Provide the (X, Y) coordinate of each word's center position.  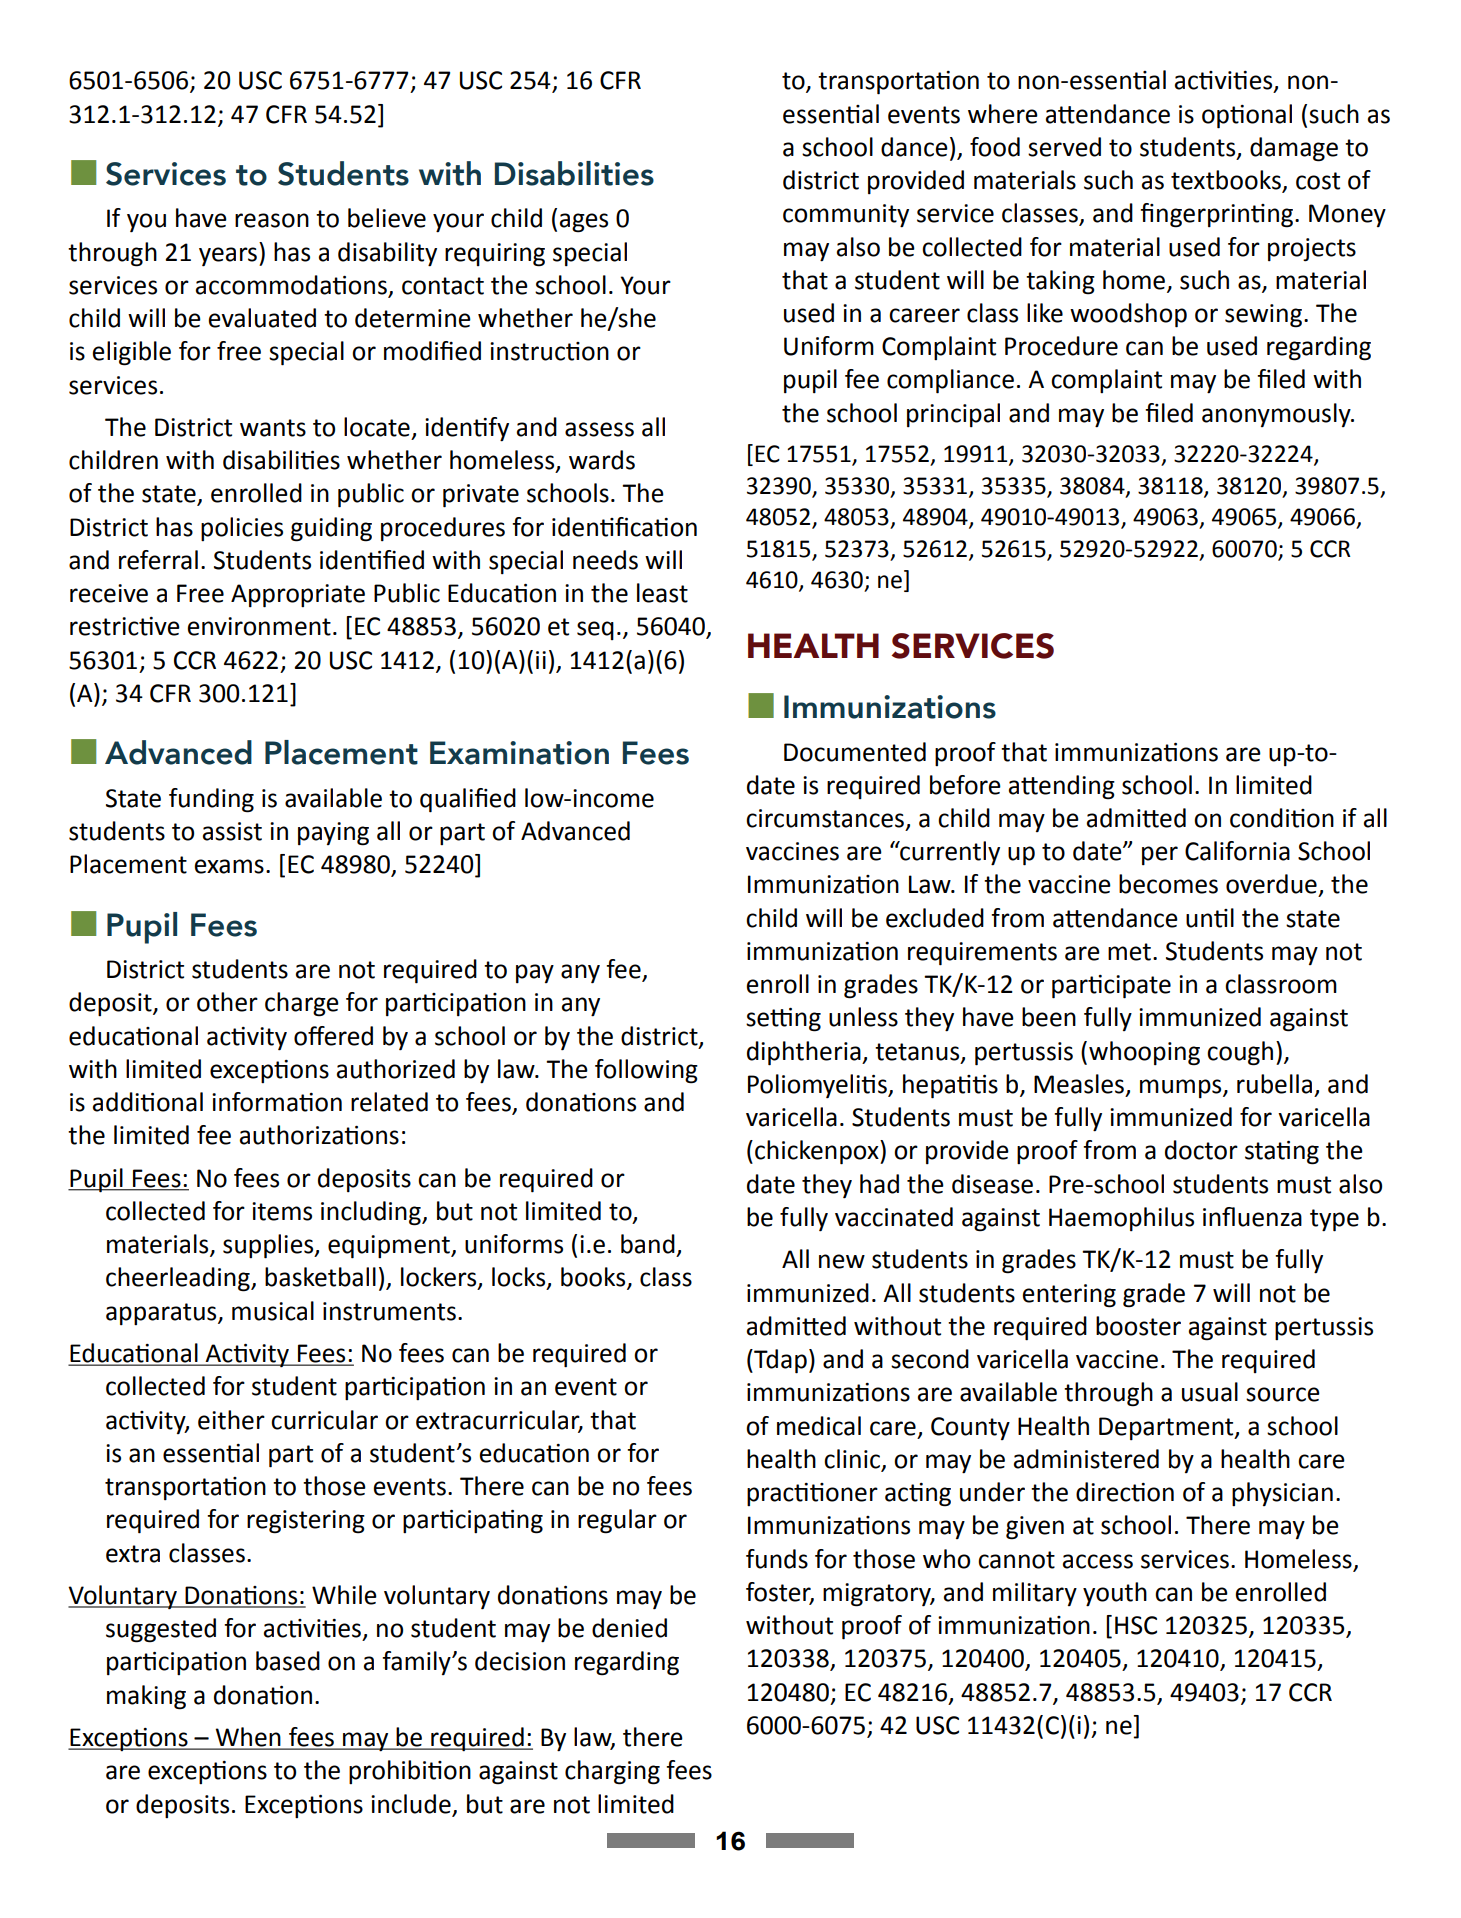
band (648, 1244)
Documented (855, 752)
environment (259, 626)
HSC (1136, 1625)
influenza (1252, 1217)
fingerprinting (1218, 215)
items (282, 1211)
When (248, 1738)
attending (1062, 787)
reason (272, 220)
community (846, 216)
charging (612, 1772)
